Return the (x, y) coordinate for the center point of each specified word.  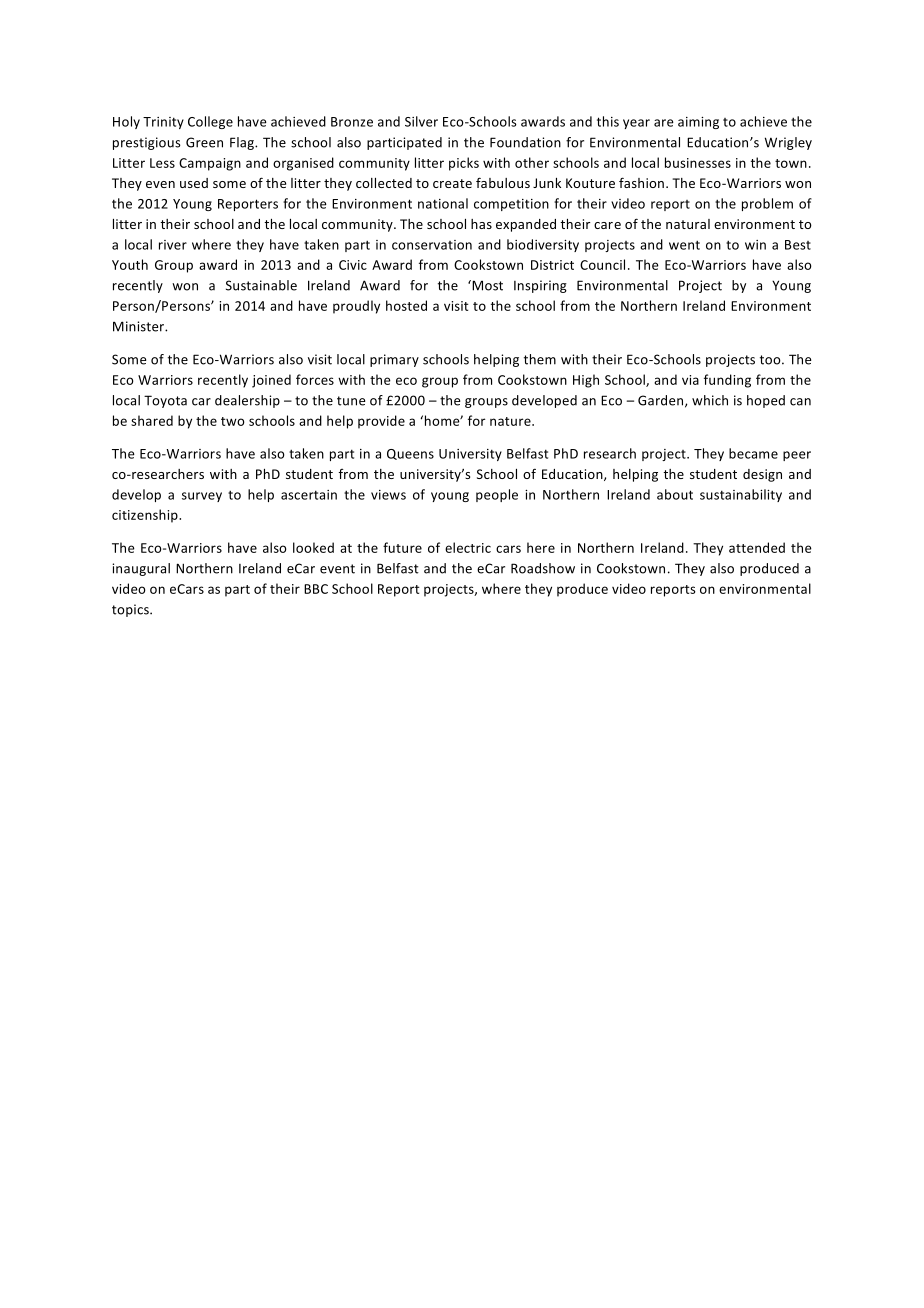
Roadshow (543, 568)
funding (727, 381)
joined (271, 381)
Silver (421, 121)
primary (394, 360)
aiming (698, 123)
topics (131, 610)
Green (204, 142)
